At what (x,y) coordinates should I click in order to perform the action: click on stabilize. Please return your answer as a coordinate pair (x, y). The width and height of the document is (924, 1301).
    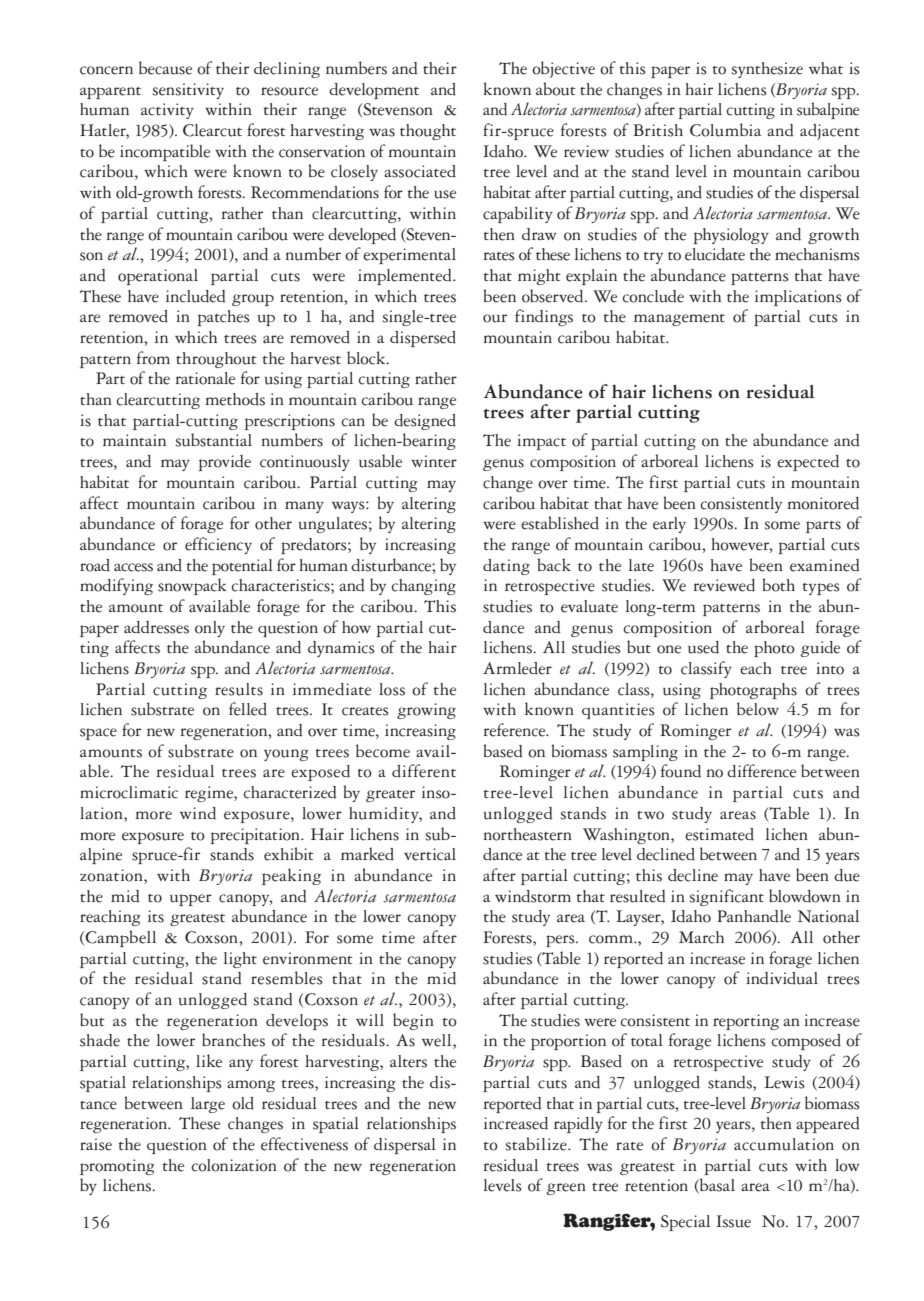
    Looking at the image, I should click on (537, 1144).
